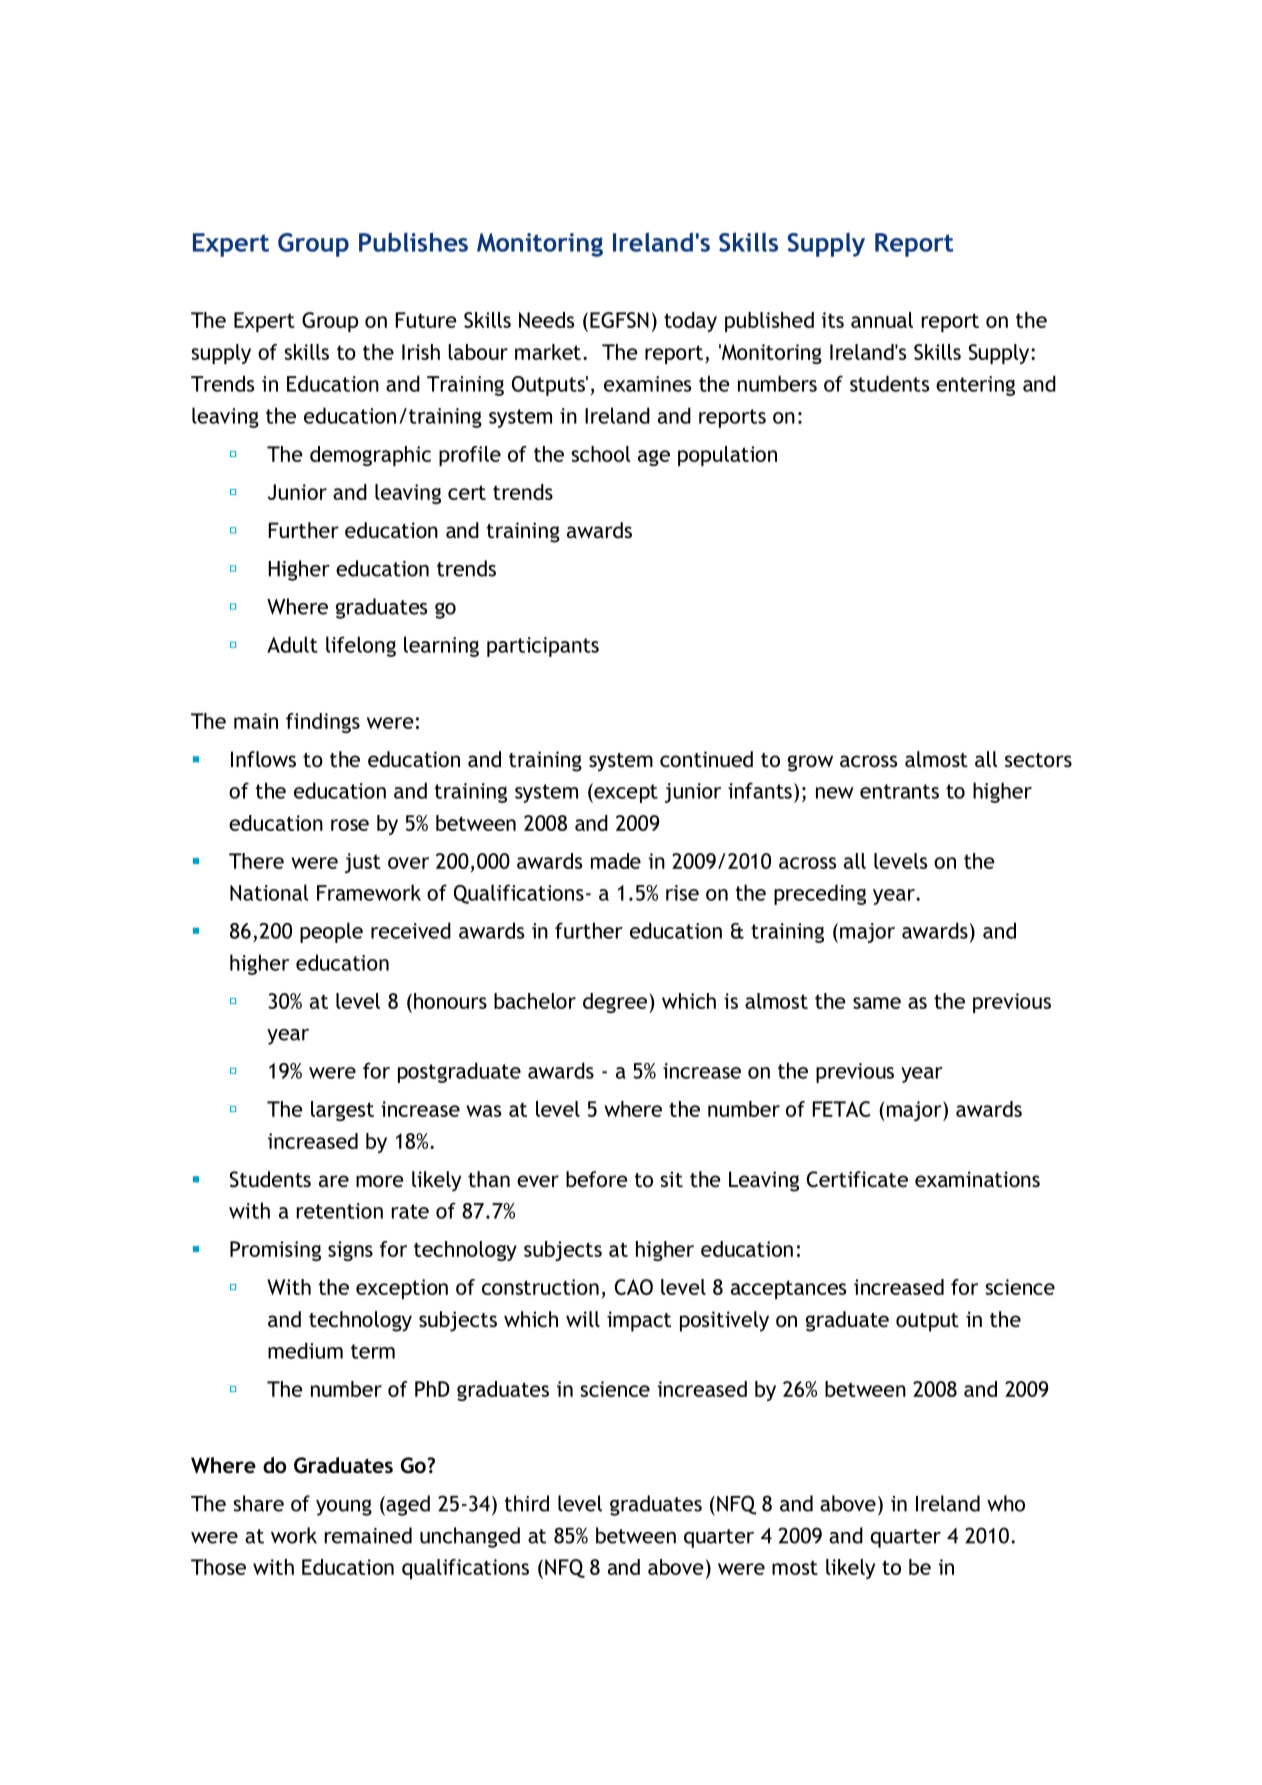  I want to click on examinations, so click(977, 1179).
